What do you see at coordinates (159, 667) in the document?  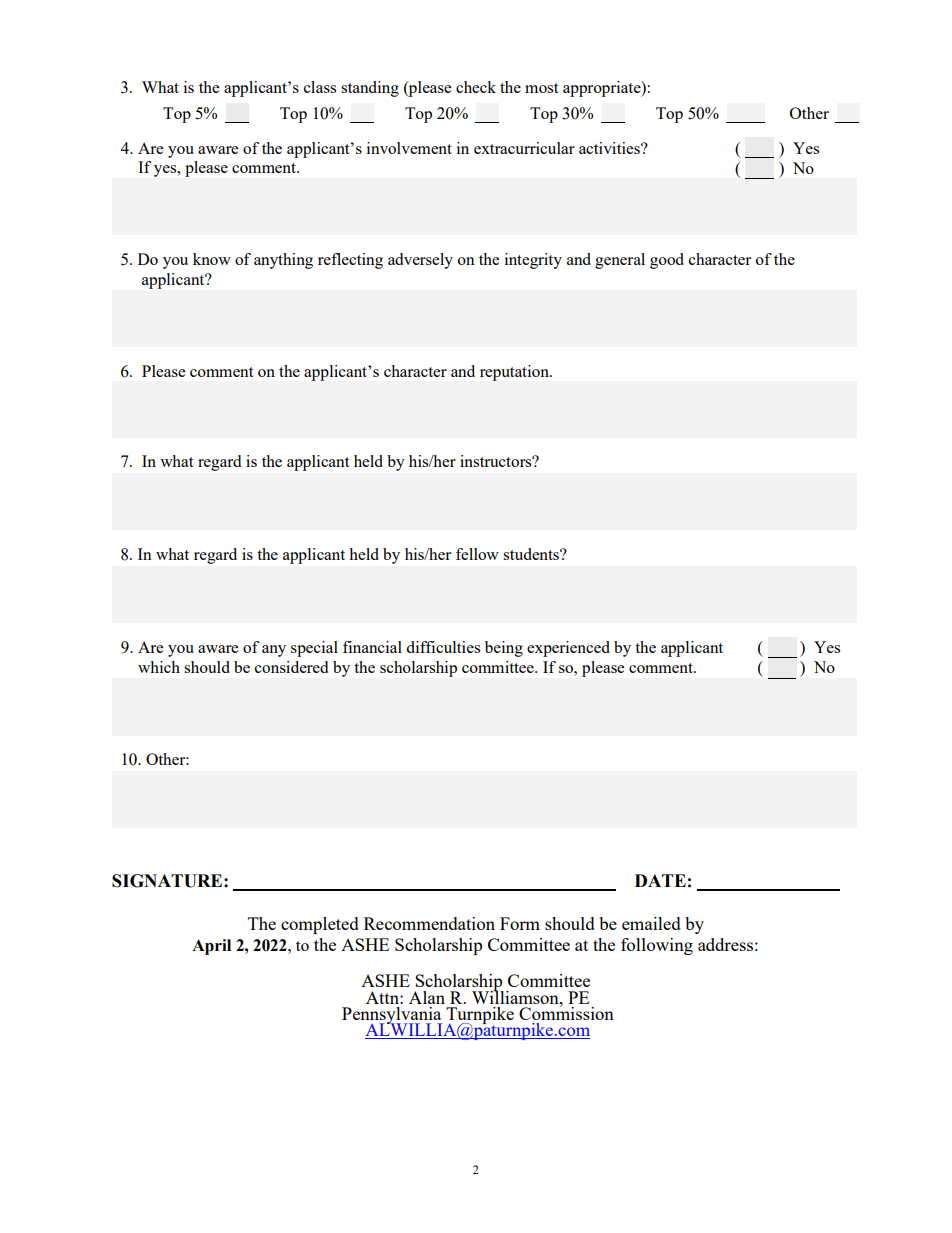 I see `which` at bounding box center [159, 667].
